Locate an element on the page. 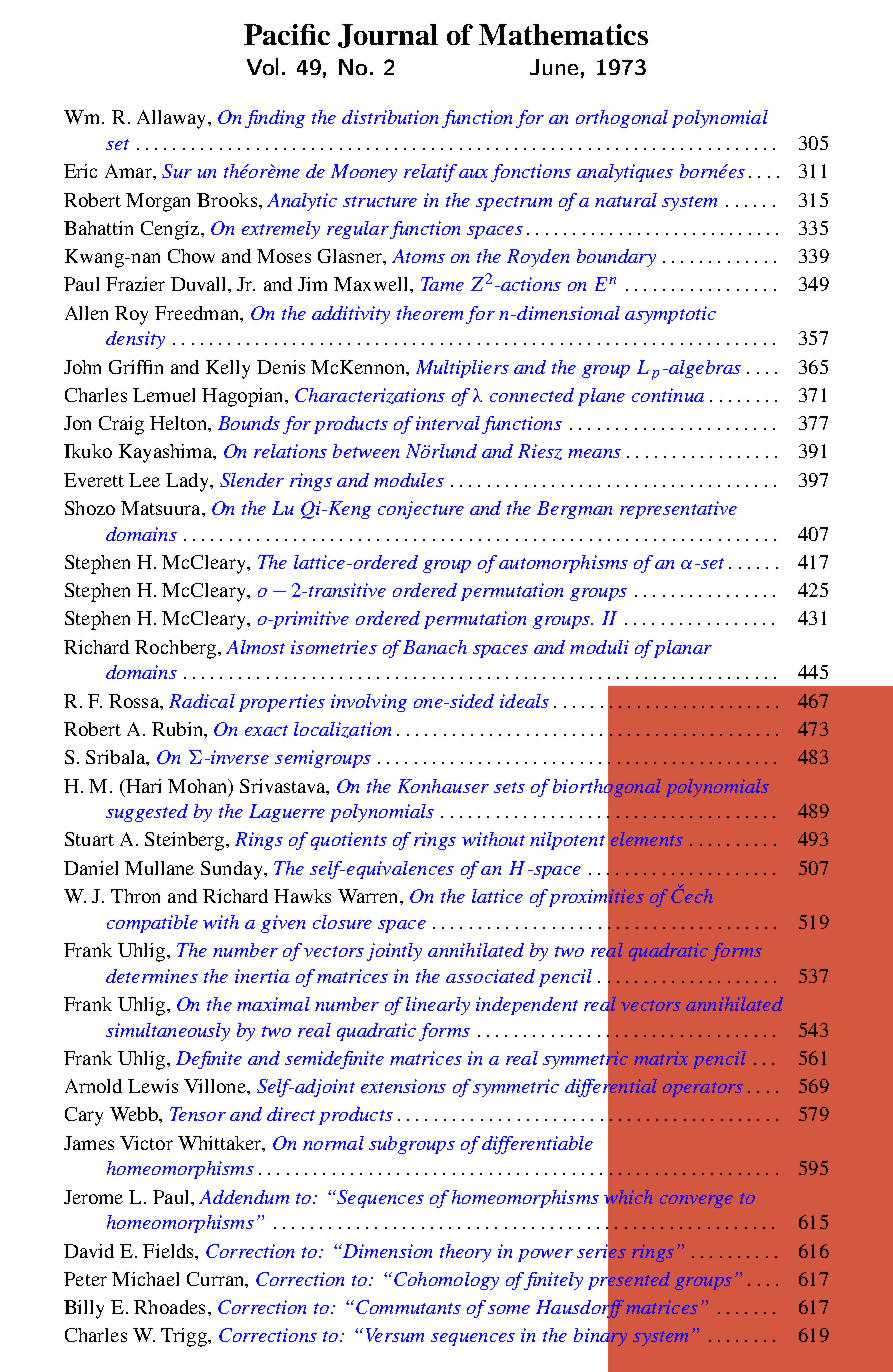 This page has height=1372, width=893. jointly is located at coordinates (394, 952).
